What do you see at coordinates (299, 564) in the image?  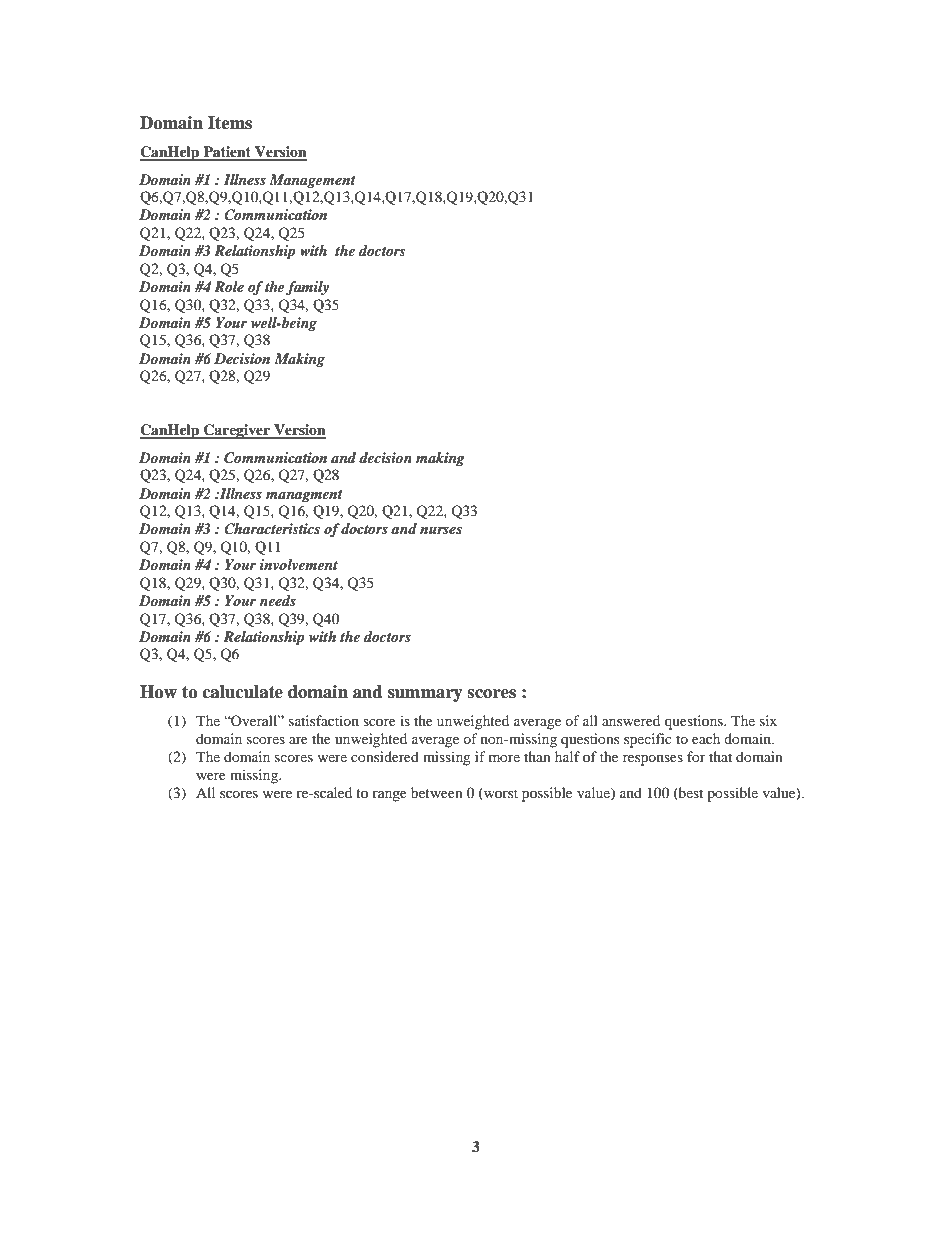 I see `involvement` at bounding box center [299, 564].
